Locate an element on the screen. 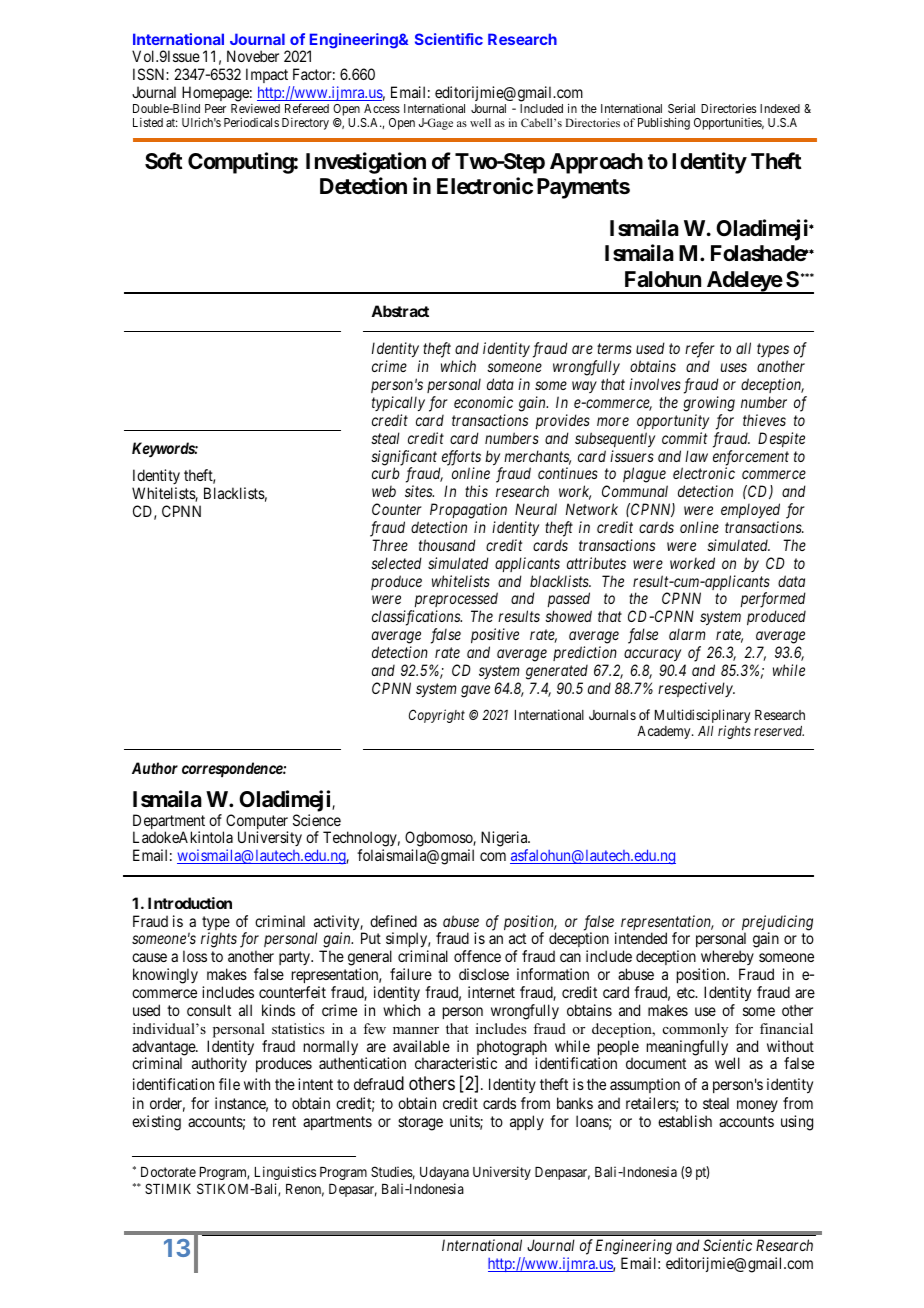  correspondence is located at coordinates (233, 769).
